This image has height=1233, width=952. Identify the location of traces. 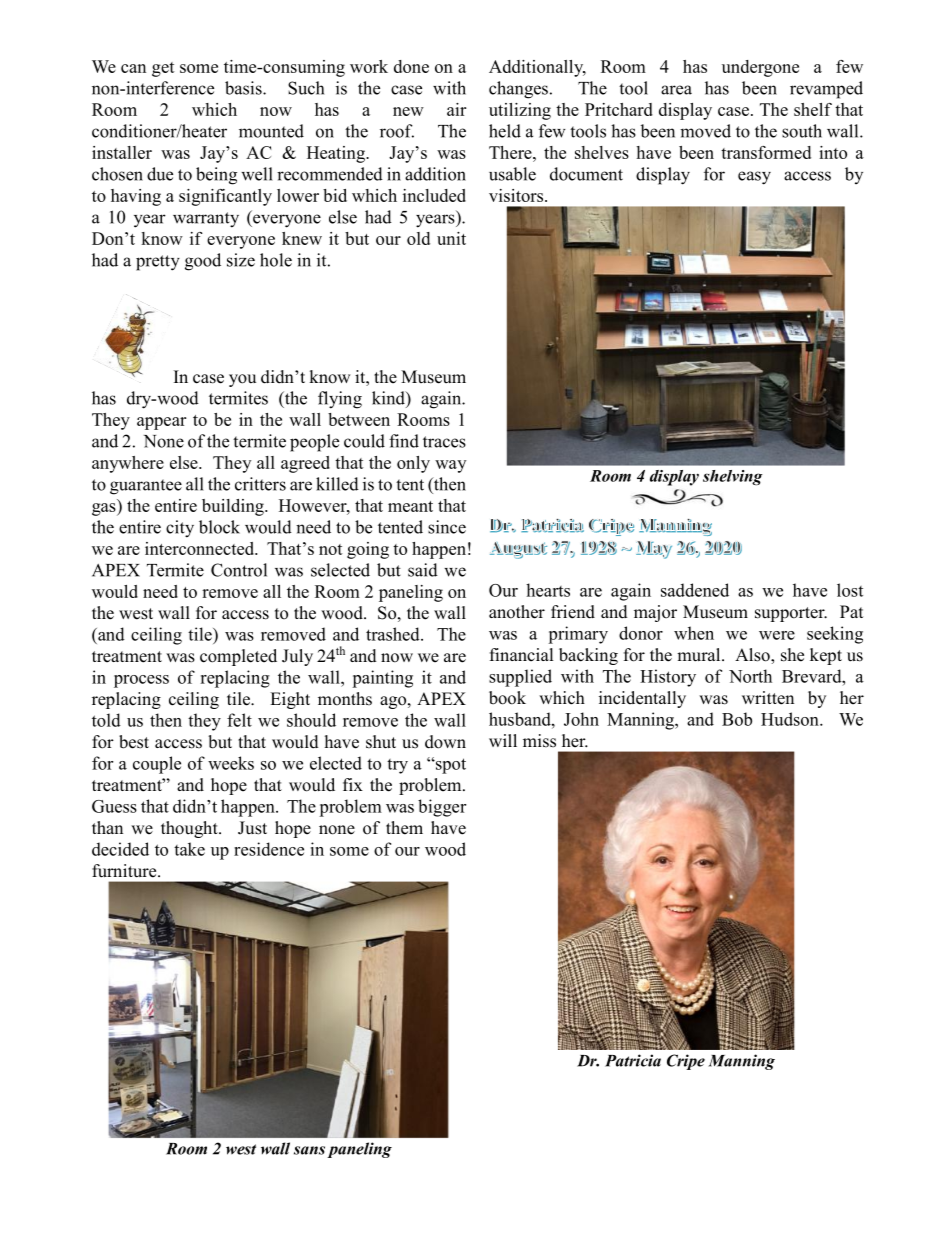
(444, 442).
